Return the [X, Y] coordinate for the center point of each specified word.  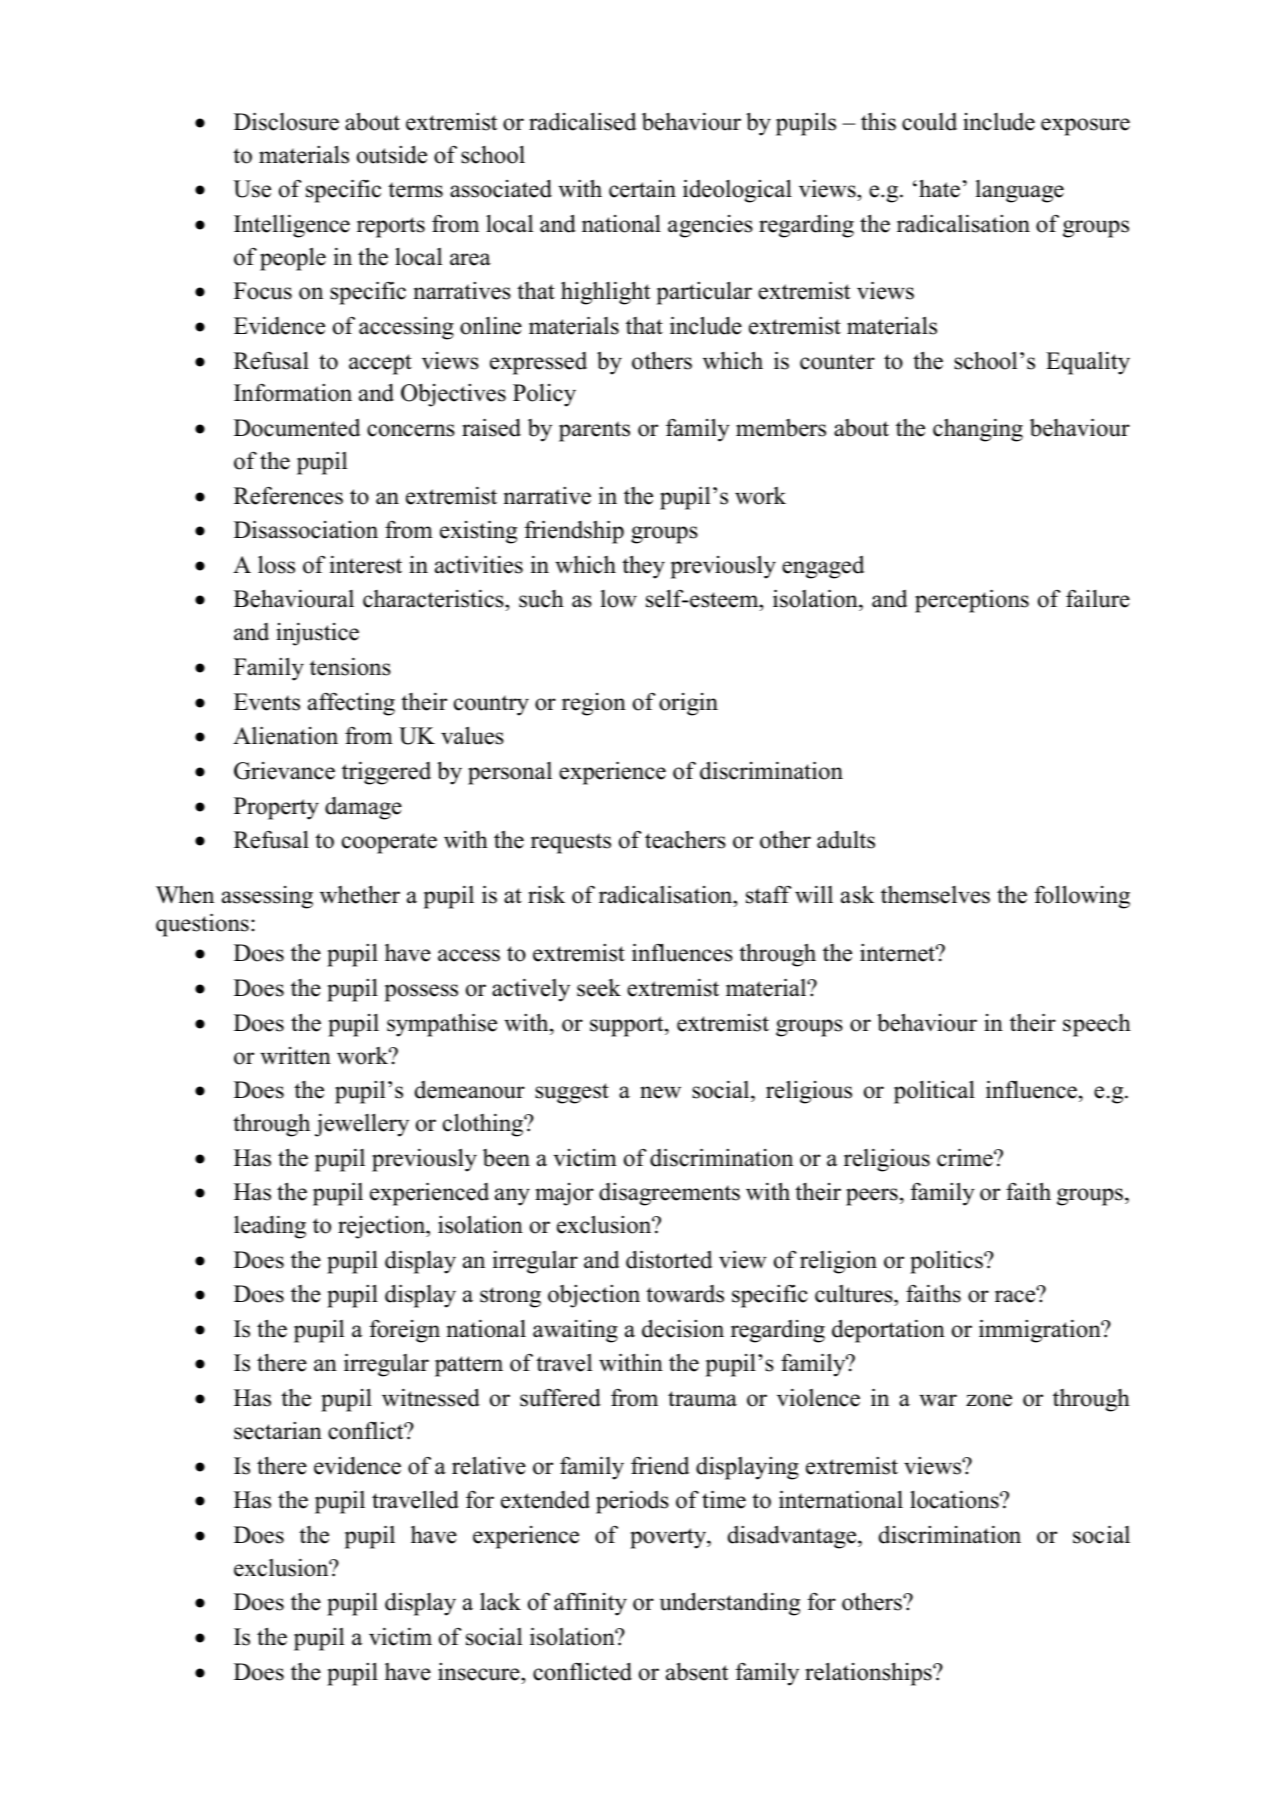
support [628, 1026]
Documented [297, 428]
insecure [480, 1672]
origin [688, 704]
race [1016, 1296]
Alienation [285, 735]
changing [978, 430]
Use [252, 189]
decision [683, 1328]
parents [594, 431]
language [1019, 191]
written [295, 1056]
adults [846, 839]
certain [642, 189]
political [934, 1092]
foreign [404, 1331]
